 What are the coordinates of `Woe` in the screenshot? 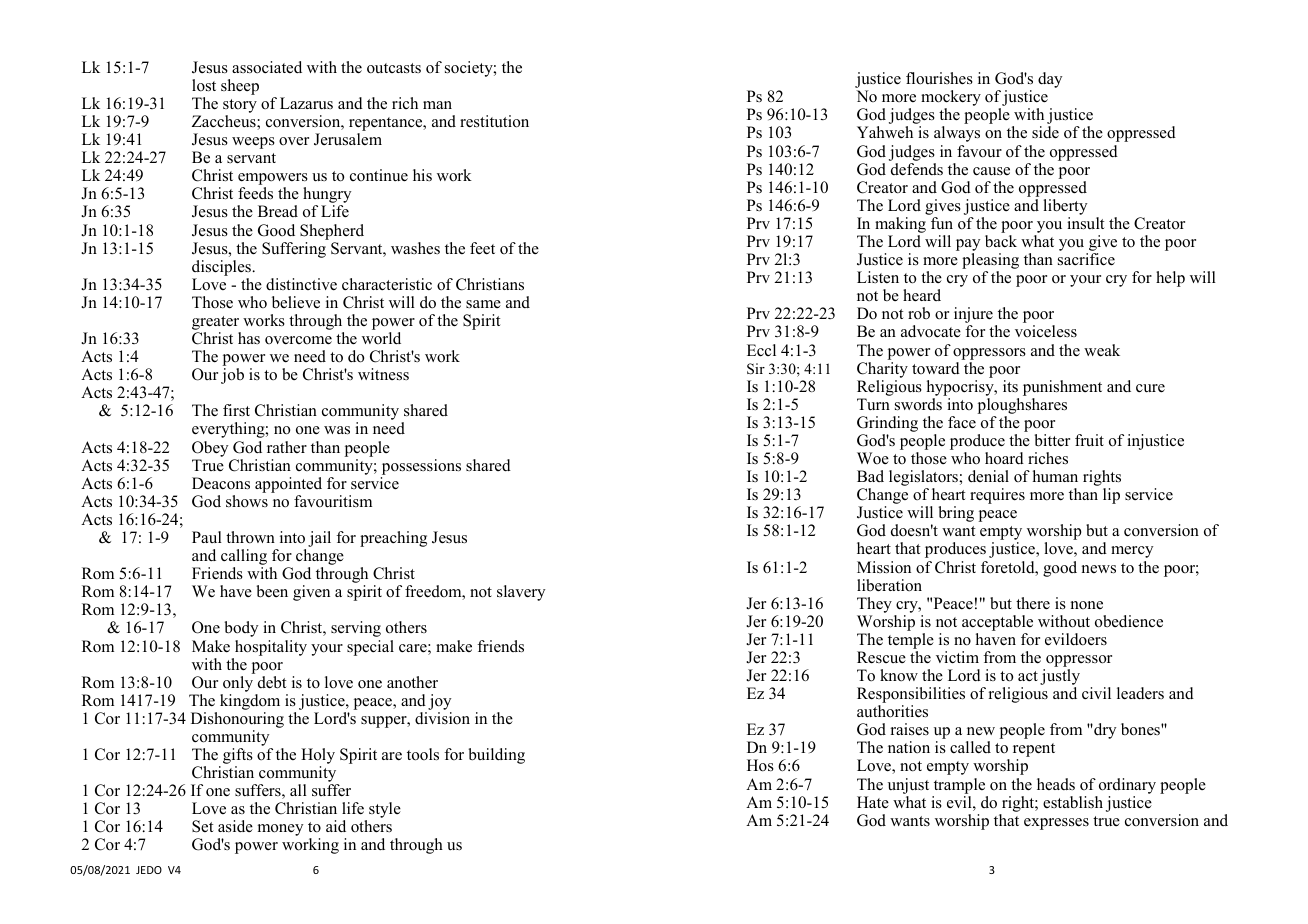 It's located at (873, 458).
